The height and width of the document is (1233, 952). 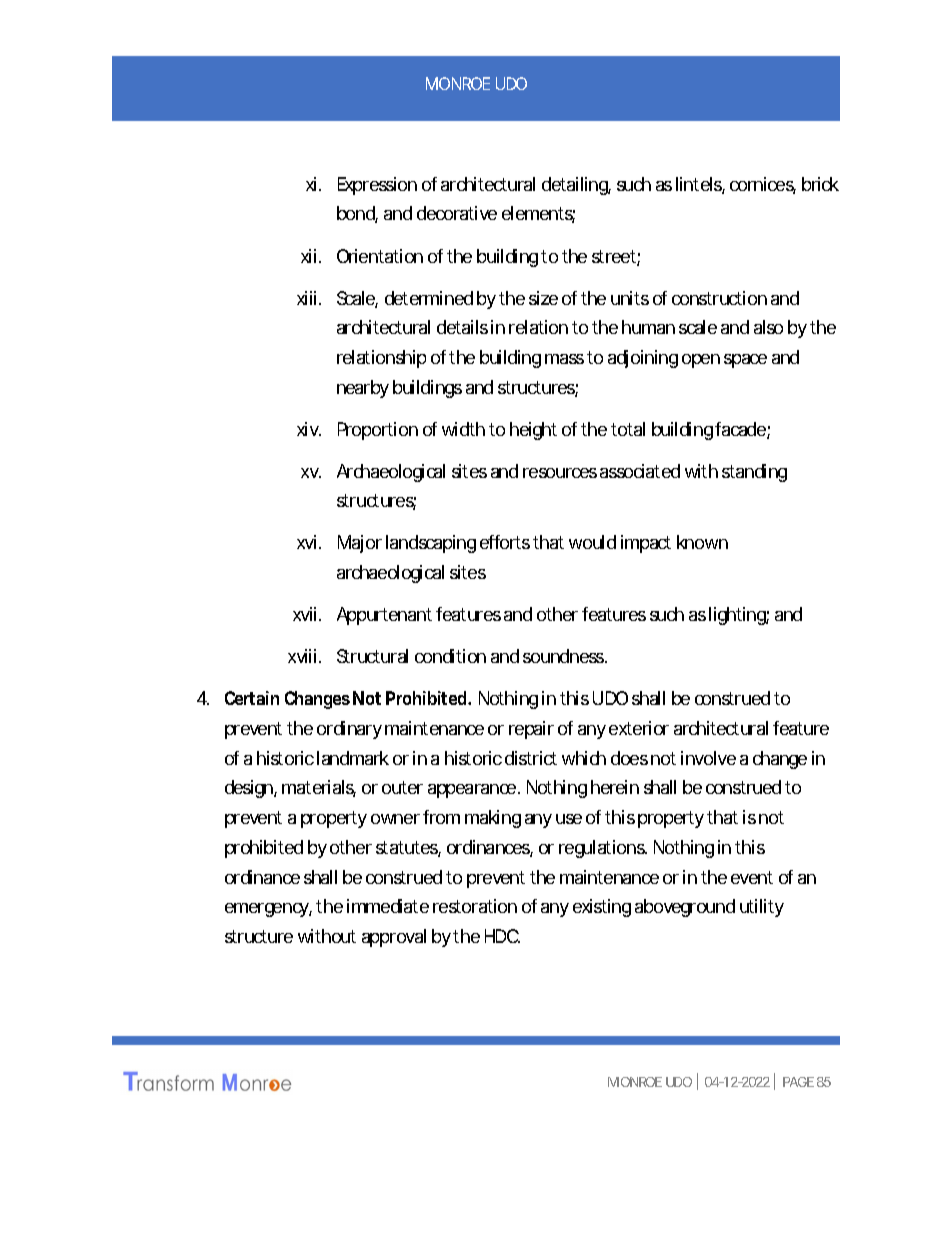 I want to click on Structural, so click(x=372, y=656).
